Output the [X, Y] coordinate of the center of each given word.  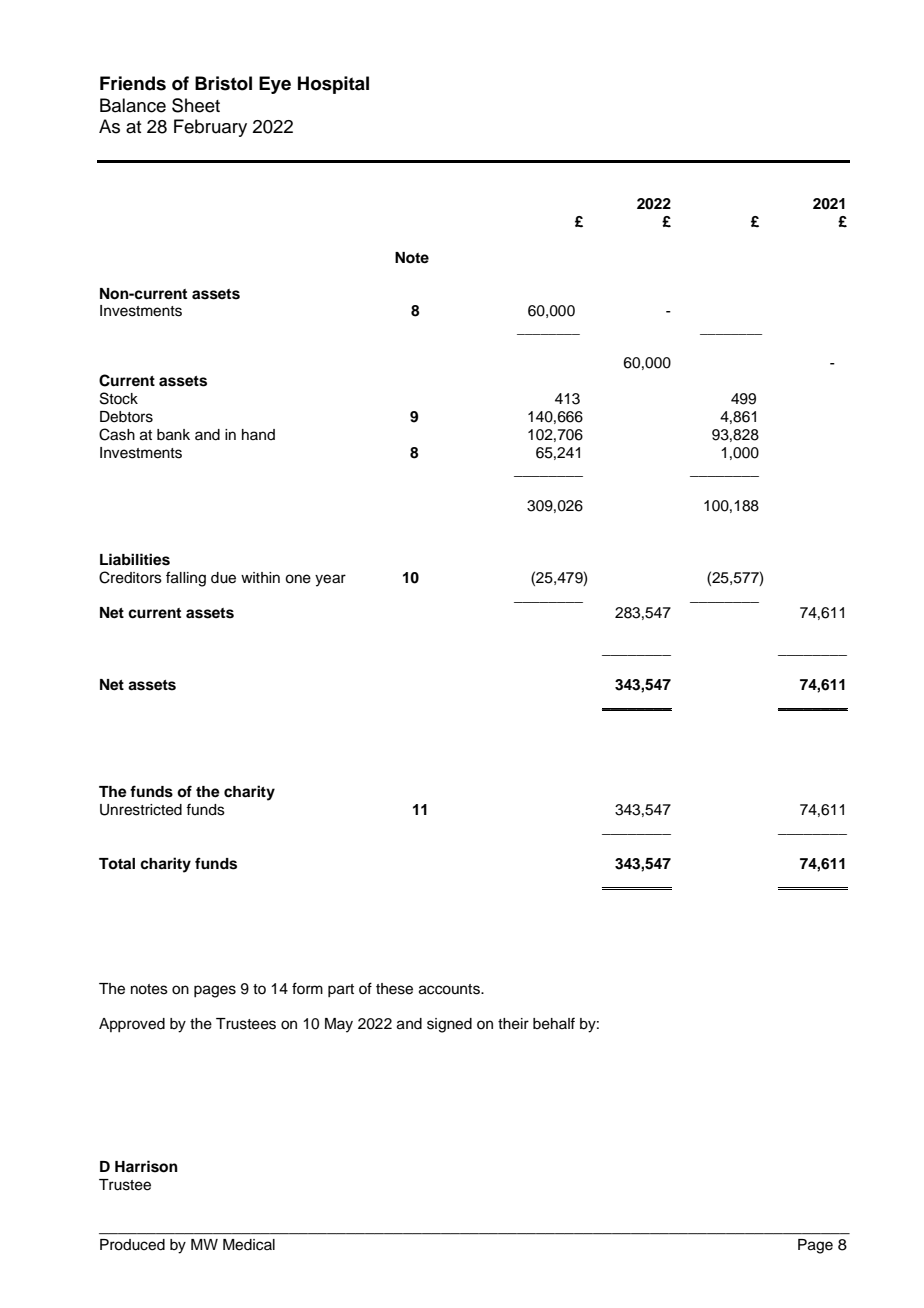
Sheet [196, 105]
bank [173, 435]
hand [258, 434]
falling [186, 579]
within [260, 577]
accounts [450, 989]
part [341, 990]
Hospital [333, 85]
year [330, 580]
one [298, 579]
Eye [275, 85]
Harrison [146, 1166]
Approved [132, 1025]
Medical [249, 1245]
